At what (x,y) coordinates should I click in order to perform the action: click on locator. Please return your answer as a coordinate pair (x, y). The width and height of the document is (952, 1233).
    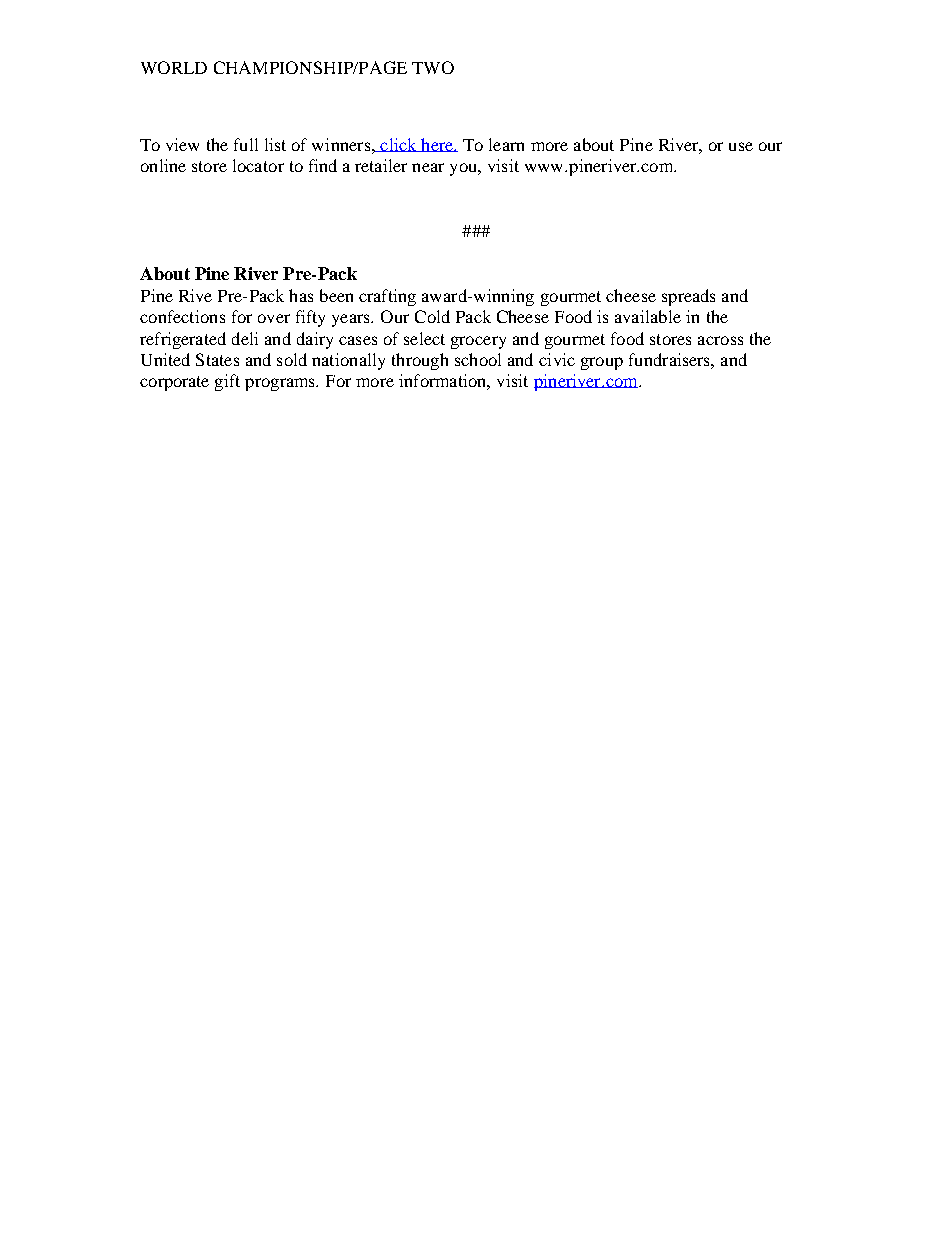
    Looking at the image, I should click on (258, 165).
